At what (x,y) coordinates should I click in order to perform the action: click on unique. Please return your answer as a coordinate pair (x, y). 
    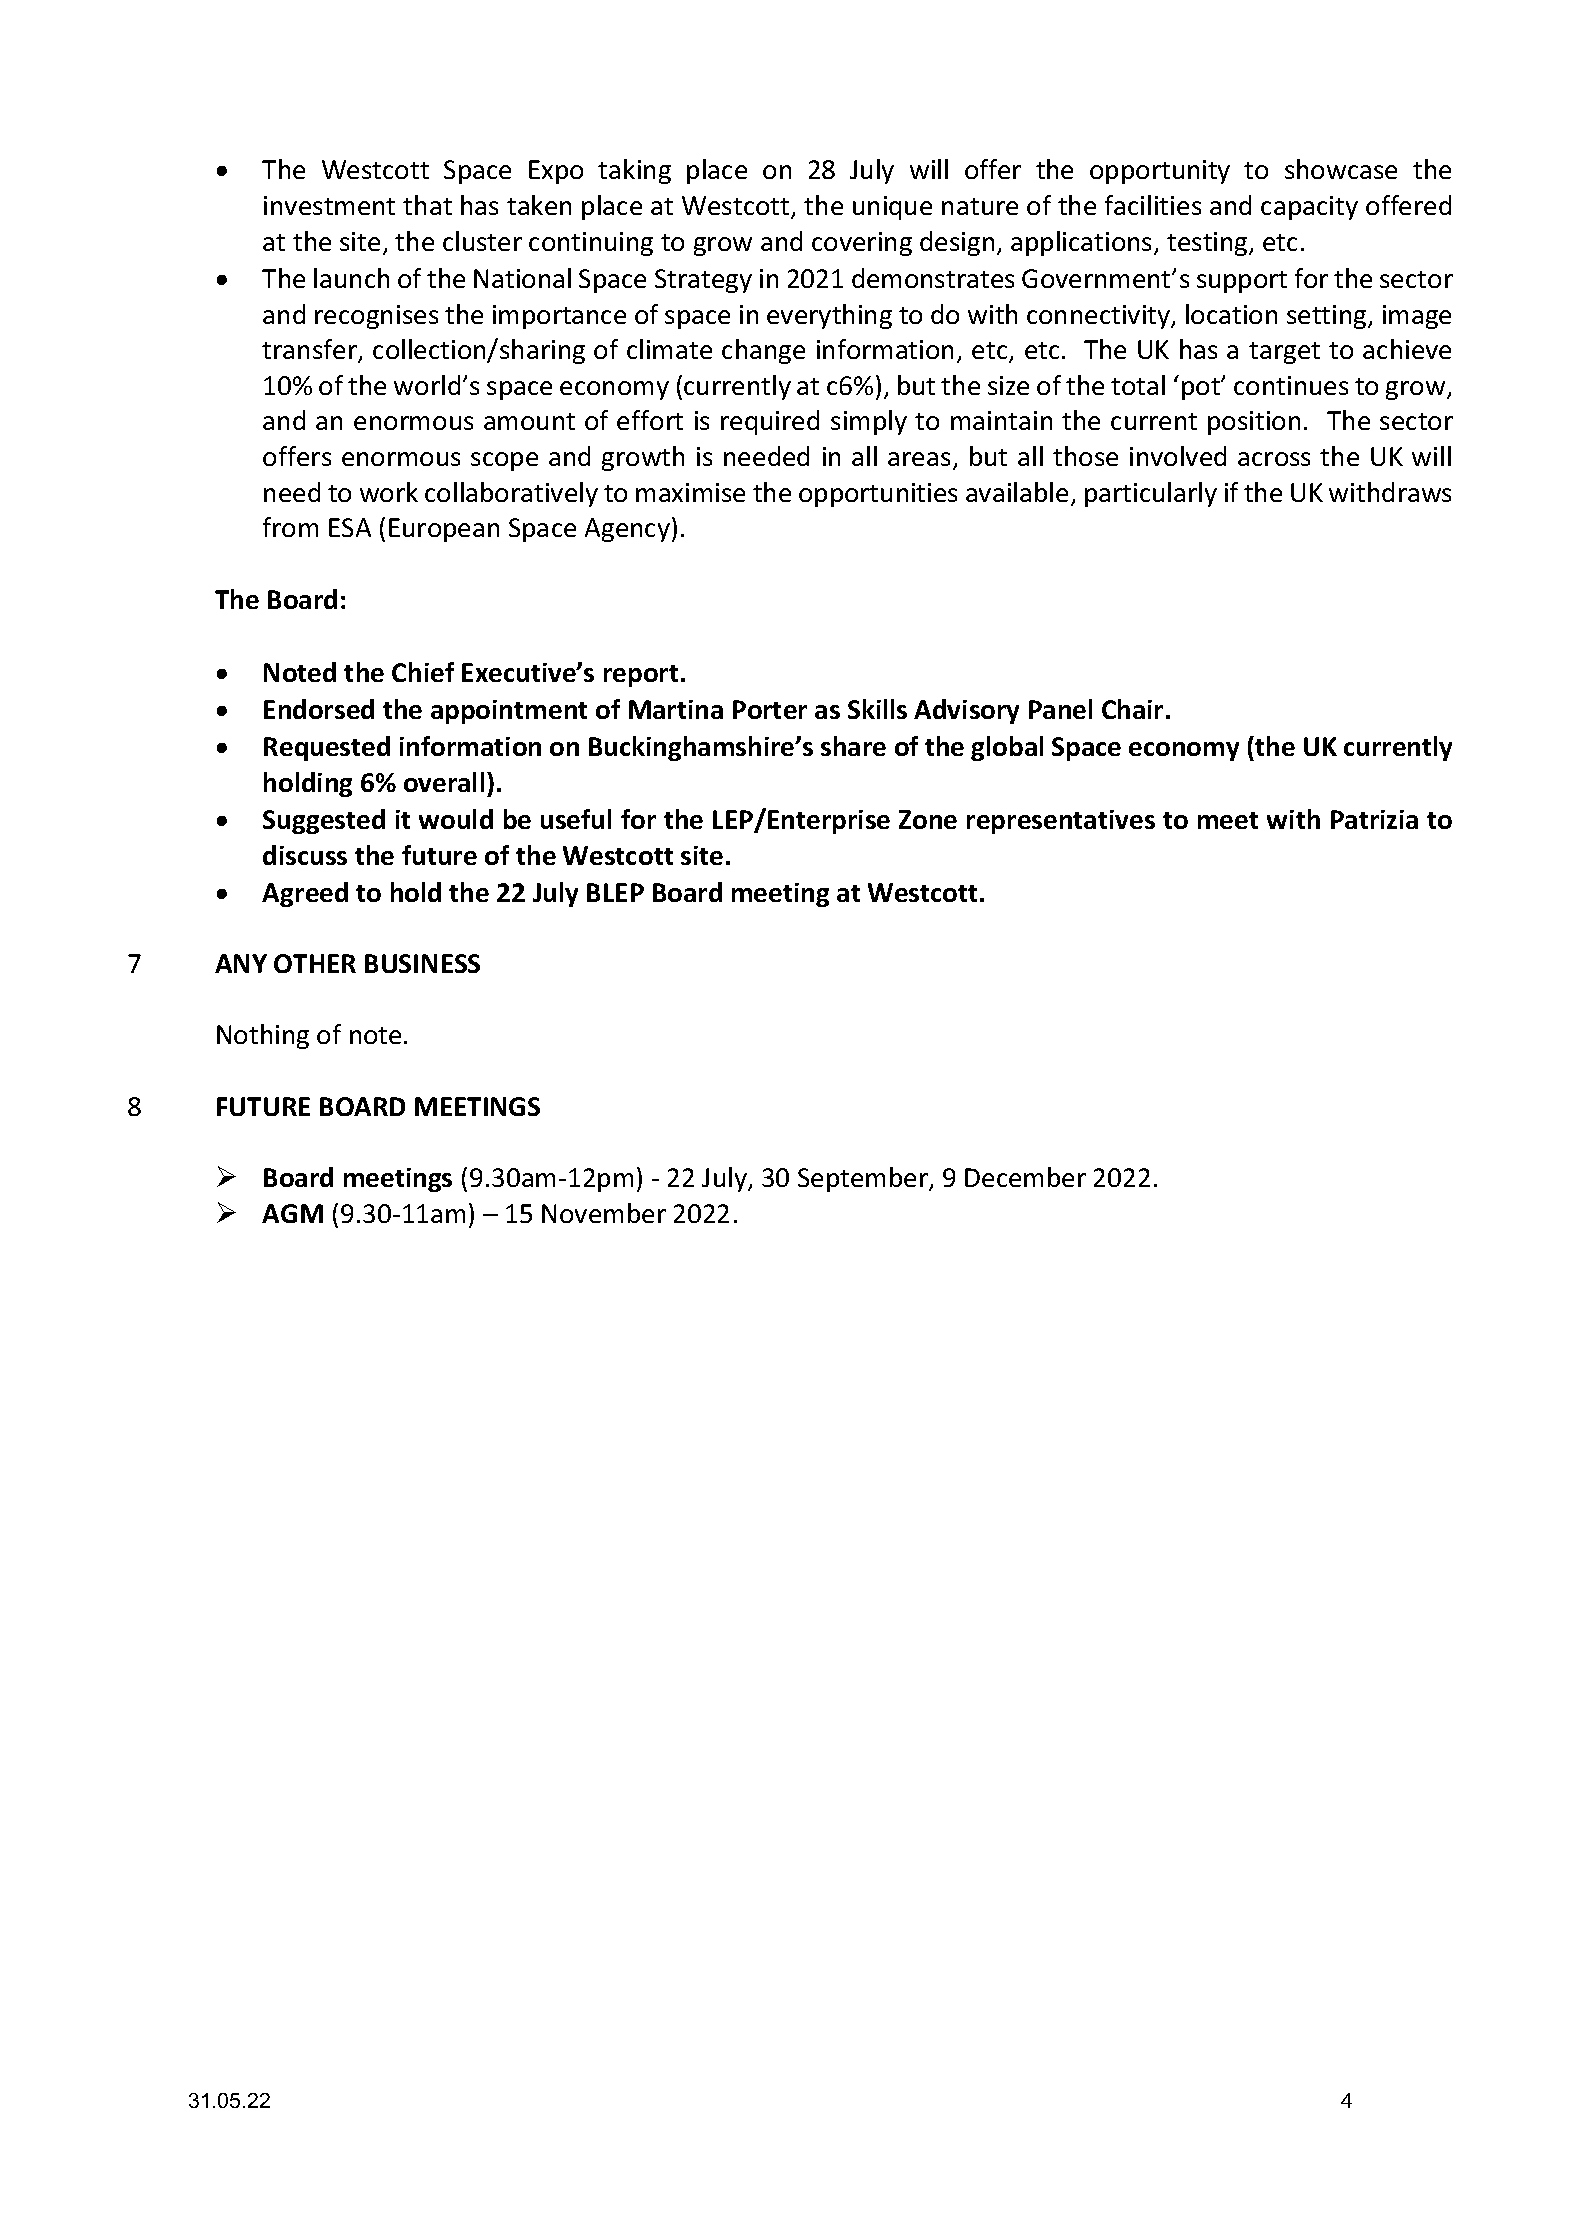
    Looking at the image, I should click on (892, 208).
